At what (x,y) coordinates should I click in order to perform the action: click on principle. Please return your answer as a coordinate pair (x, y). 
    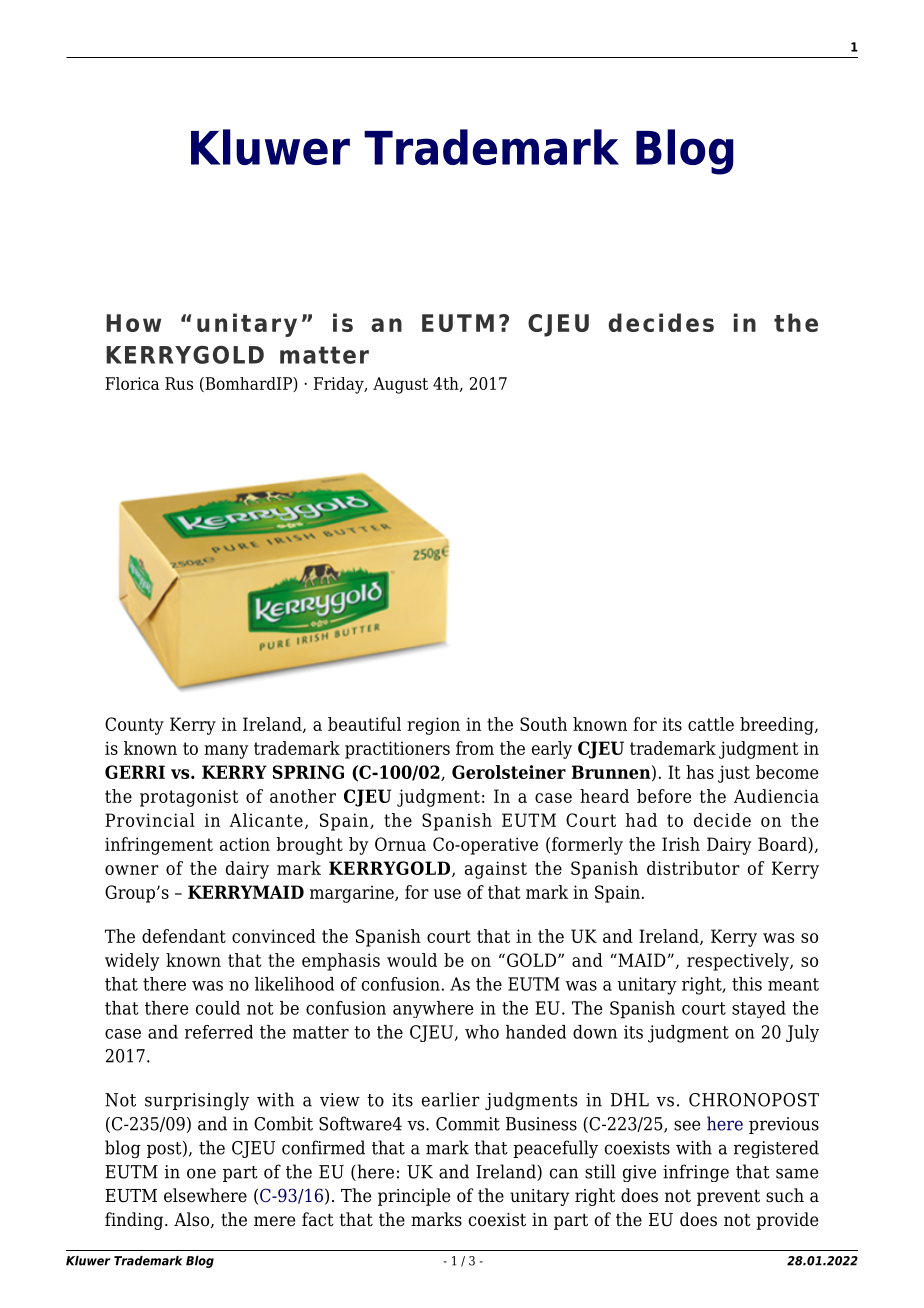
    Looking at the image, I should click on (414, 1197).
